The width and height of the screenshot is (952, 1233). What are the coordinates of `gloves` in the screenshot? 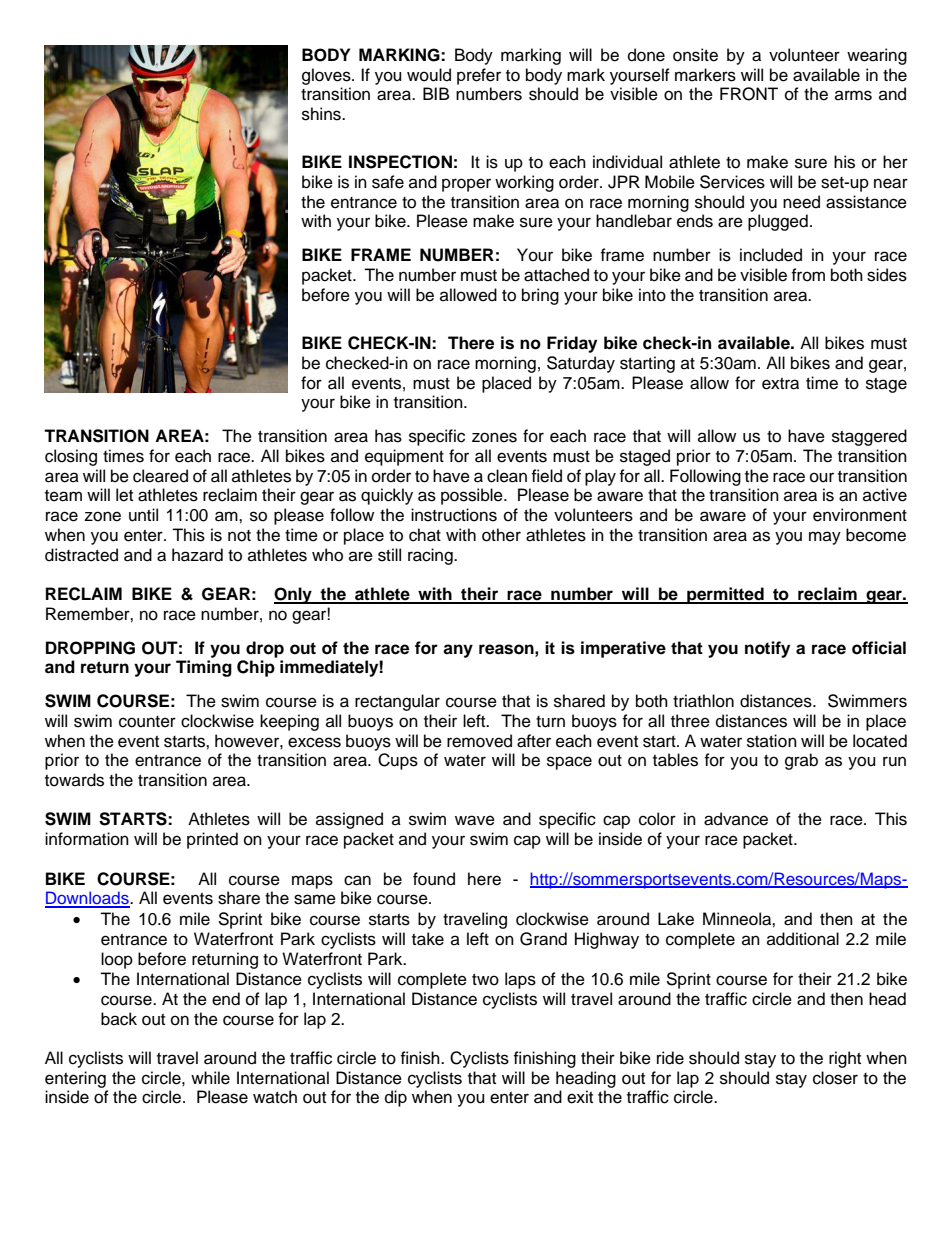 It's located at (327, 76).
